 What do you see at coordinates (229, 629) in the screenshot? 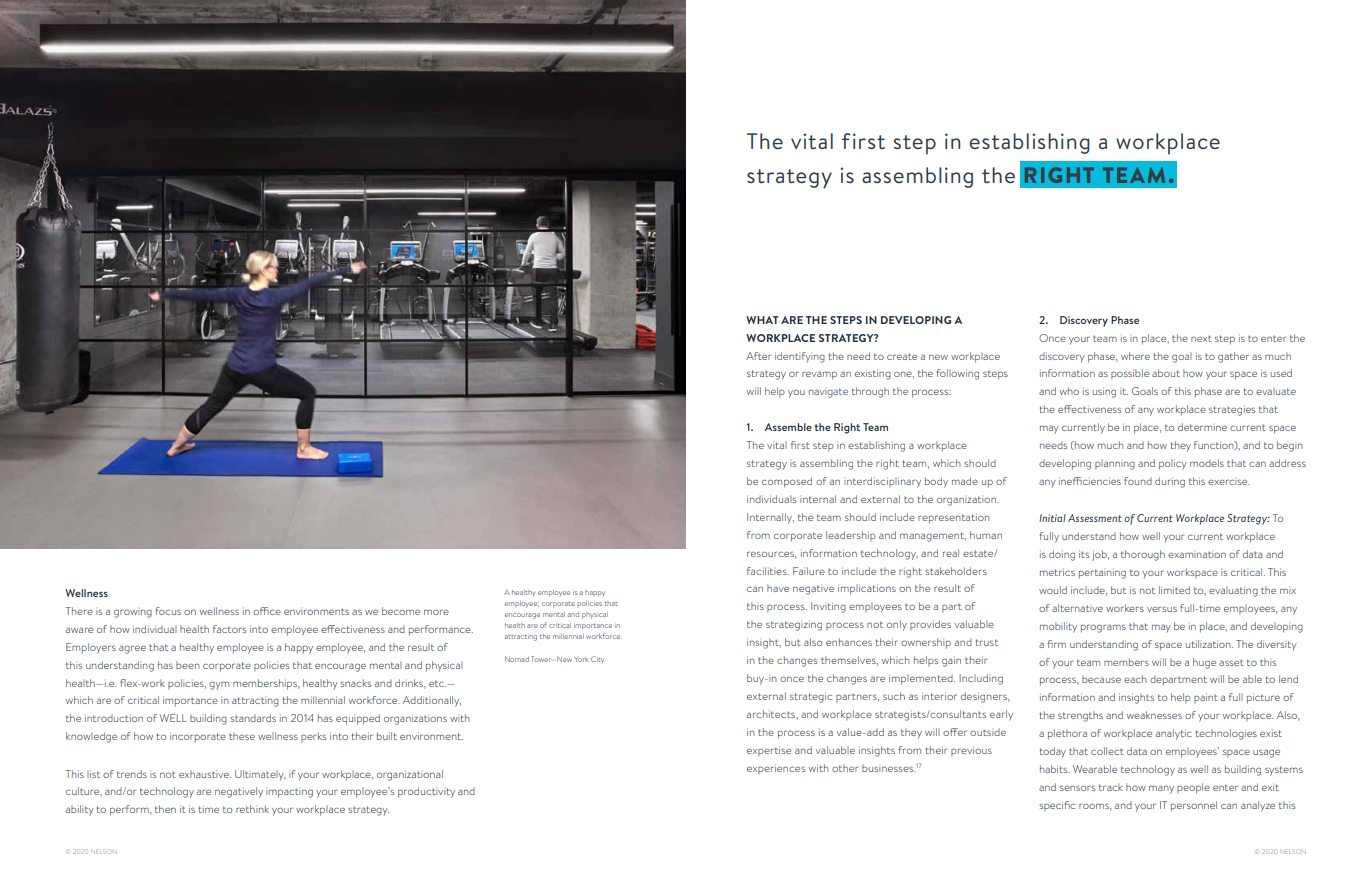
I see `factors` at bounding box center [229, 629].
